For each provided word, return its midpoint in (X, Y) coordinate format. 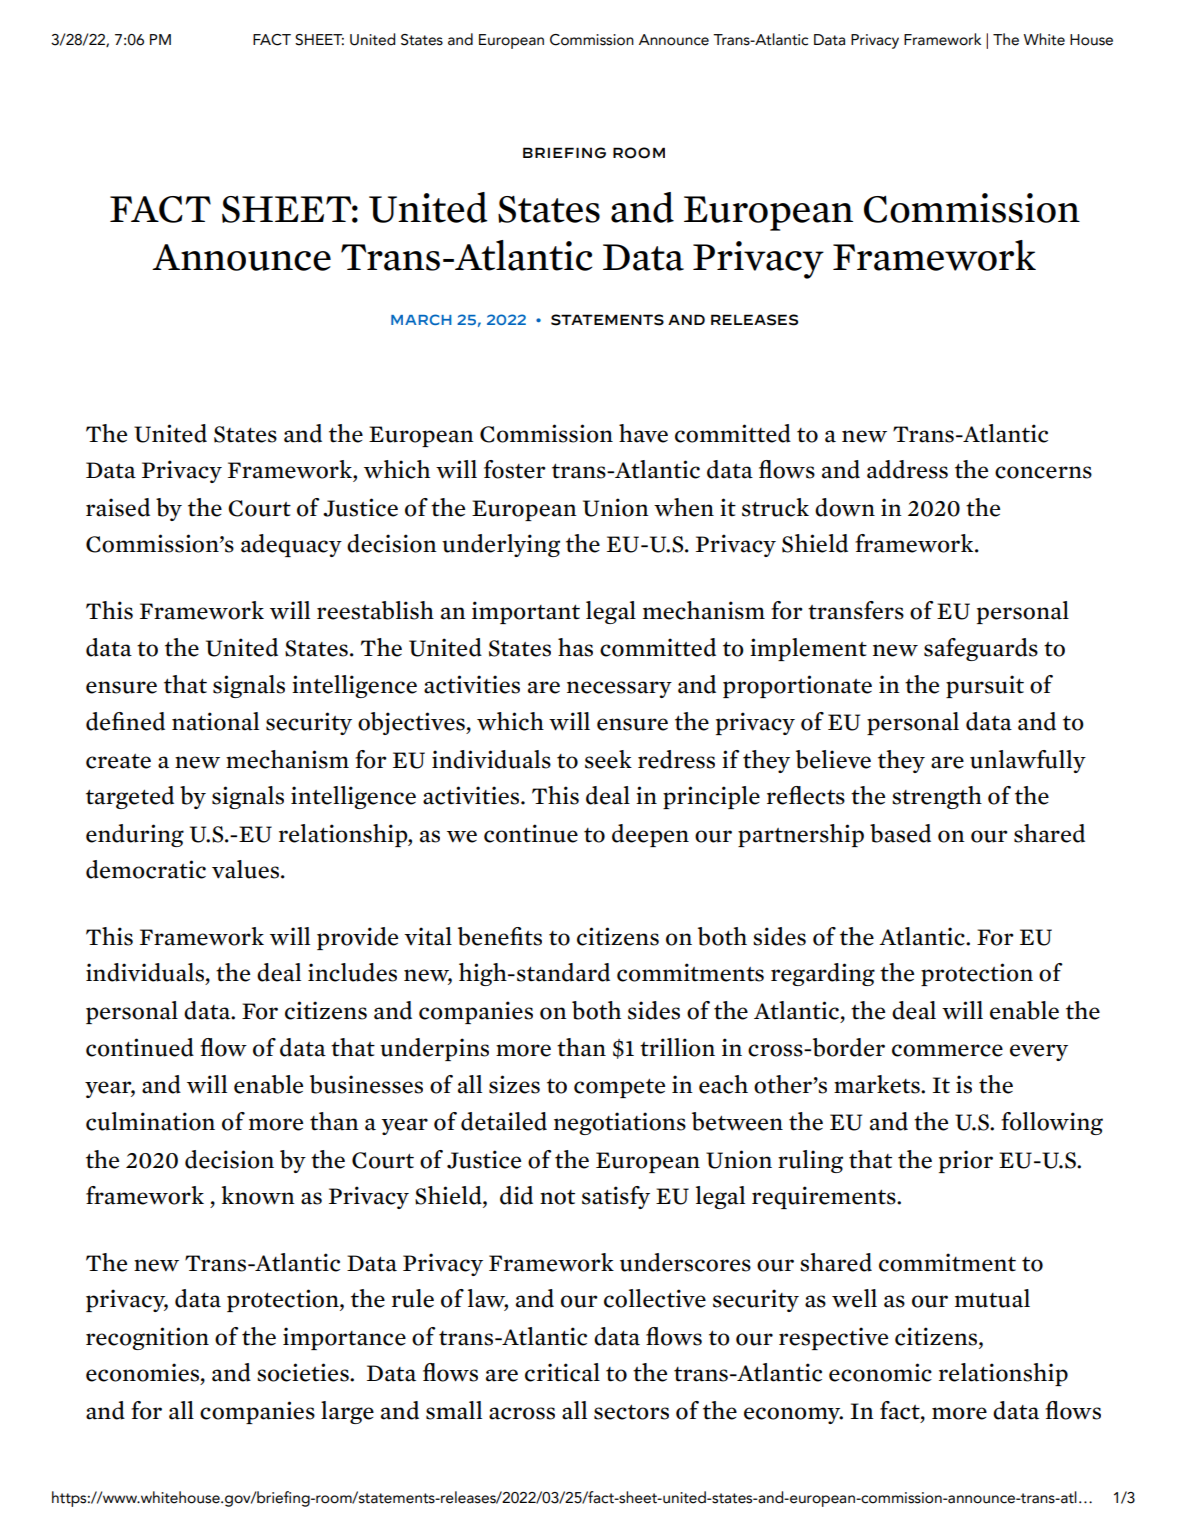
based (900, 833)
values (247, 869)
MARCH (421, 319)
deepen (650, 835)
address (907, 469)
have (643, 433)
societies (304, 1372)
